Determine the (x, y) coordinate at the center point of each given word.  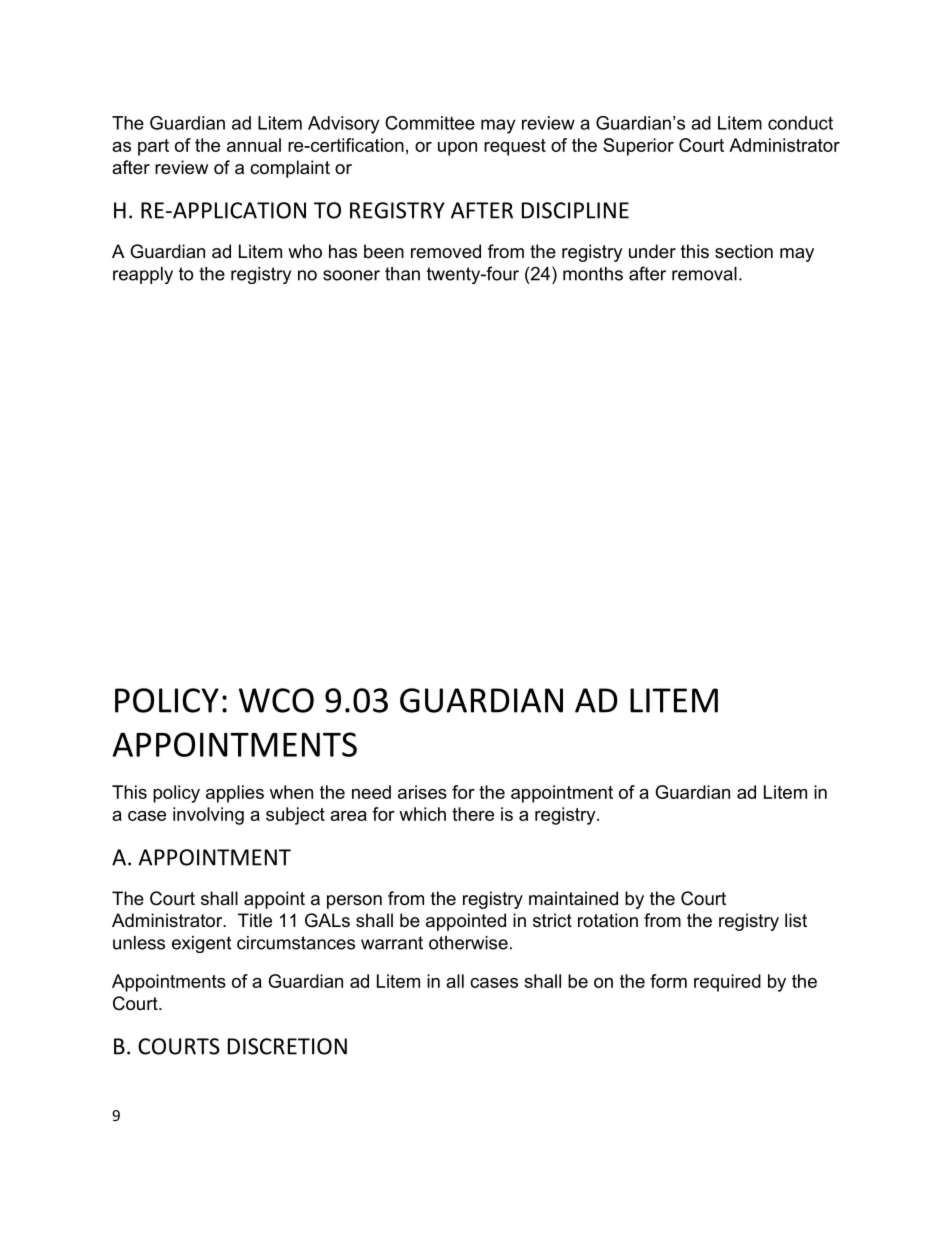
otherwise (468, 943)
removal (704, 274)
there (473, 814)
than (402, 274)
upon (457, 149)
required (727, 983)
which (422, 814)
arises (422, 792)
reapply (143, 275)
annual (254, 145)
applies (235, 794)
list (796, 920)
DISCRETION (287, 1046)
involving (208, 816)
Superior (638, 147)
